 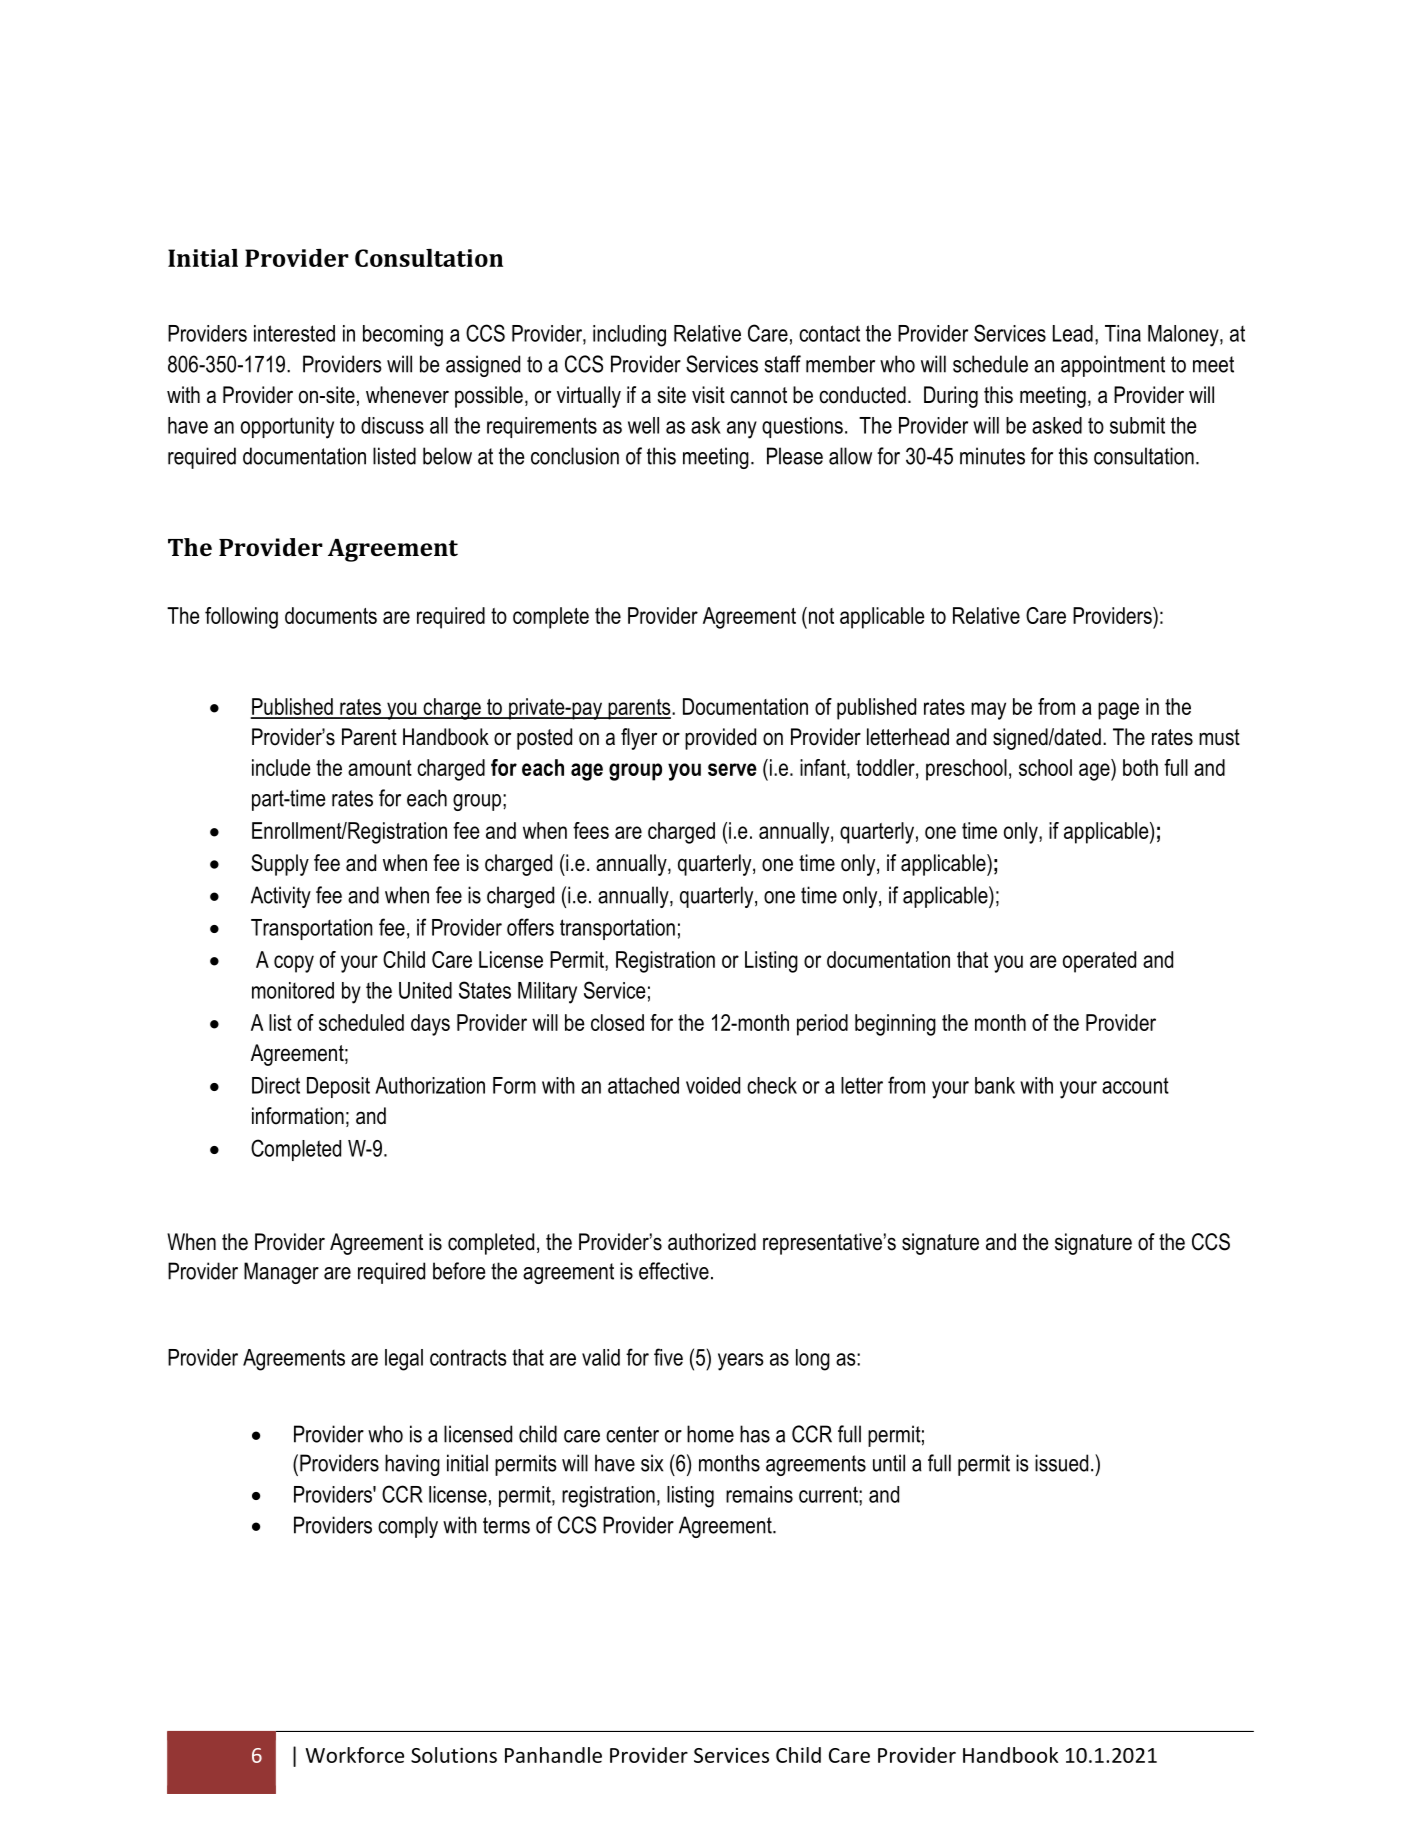 I want to click on becoming, so click(x=403, y=336).
